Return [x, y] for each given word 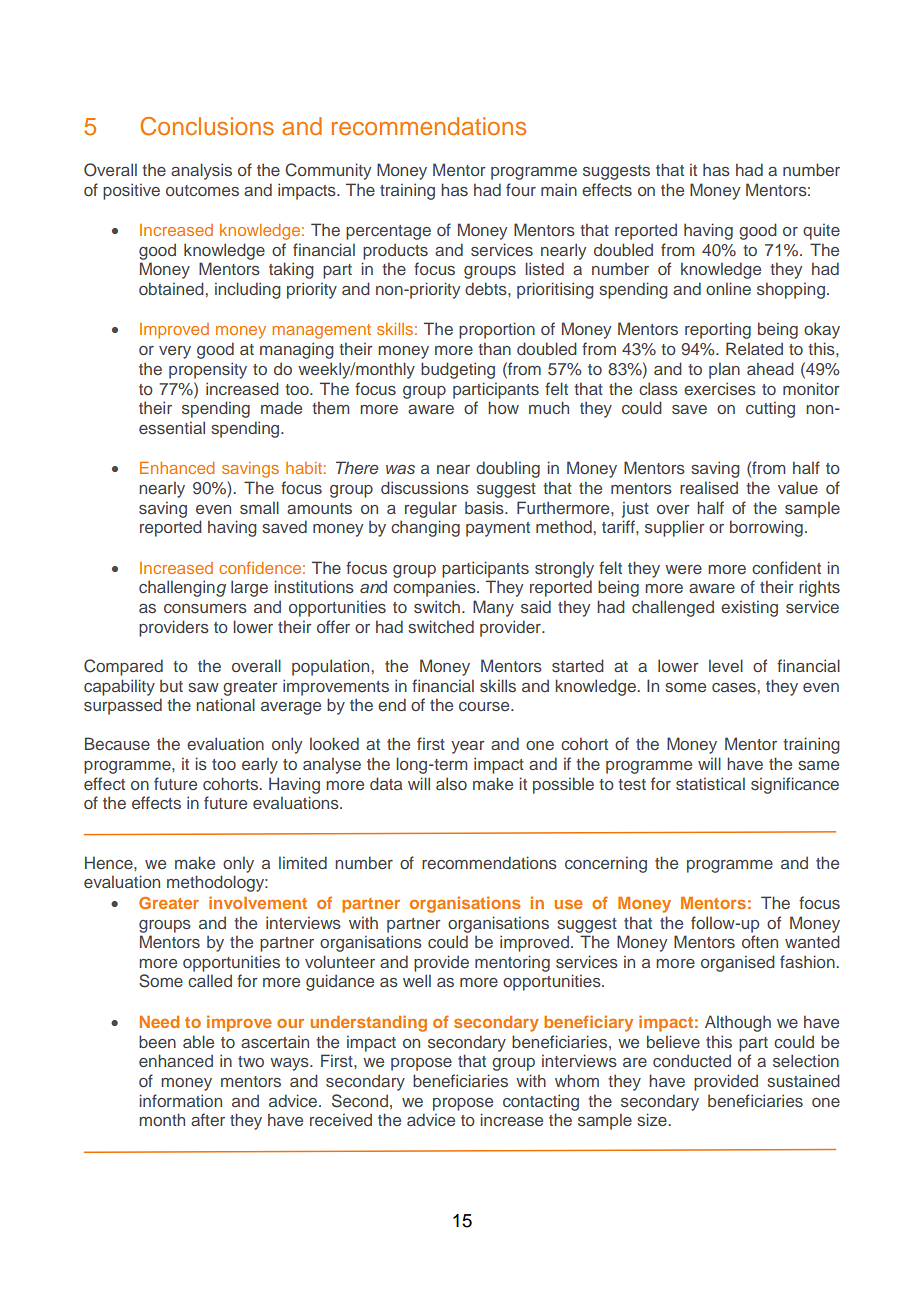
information [180, 1100]
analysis [201, 171]
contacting [541, 1102]
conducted [692, 1060]
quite [821, 231]
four [521, 189]
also [451, 783]
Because [117, 743]
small [259, 507]
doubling [508, 469]
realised [709, 487]
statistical [710, 783]
